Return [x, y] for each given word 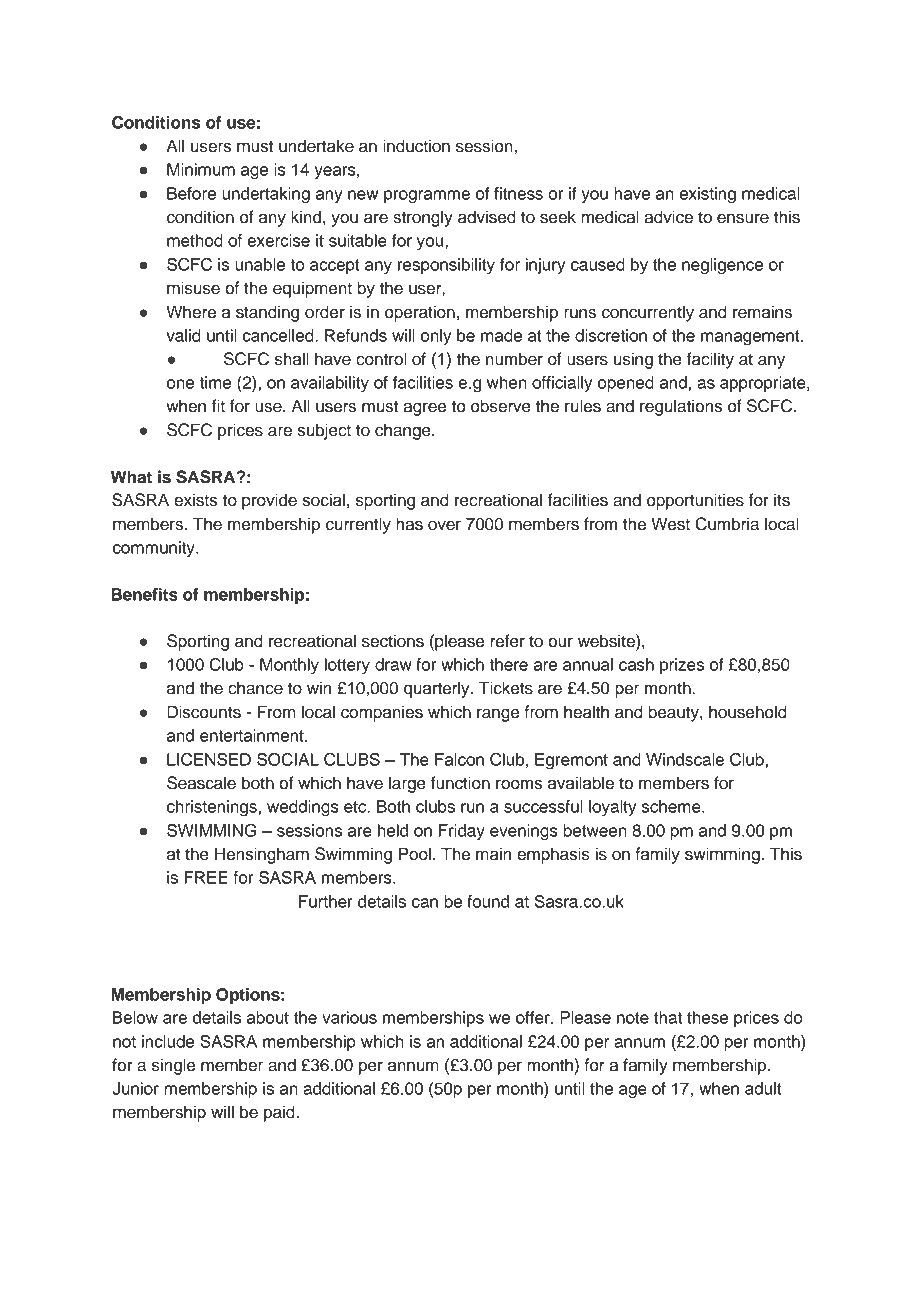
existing [708, 195]
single [173, 1066]
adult [763, 1088]
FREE [206, 877]
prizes [682, 666]
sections [393, 641]
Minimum [201, 169]
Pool [415, 854]
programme [427, 197]
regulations [681, 407]
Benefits [144, 594]
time [215, 382]
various [349, 1017]
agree [424, 409]
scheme [672, 806]
